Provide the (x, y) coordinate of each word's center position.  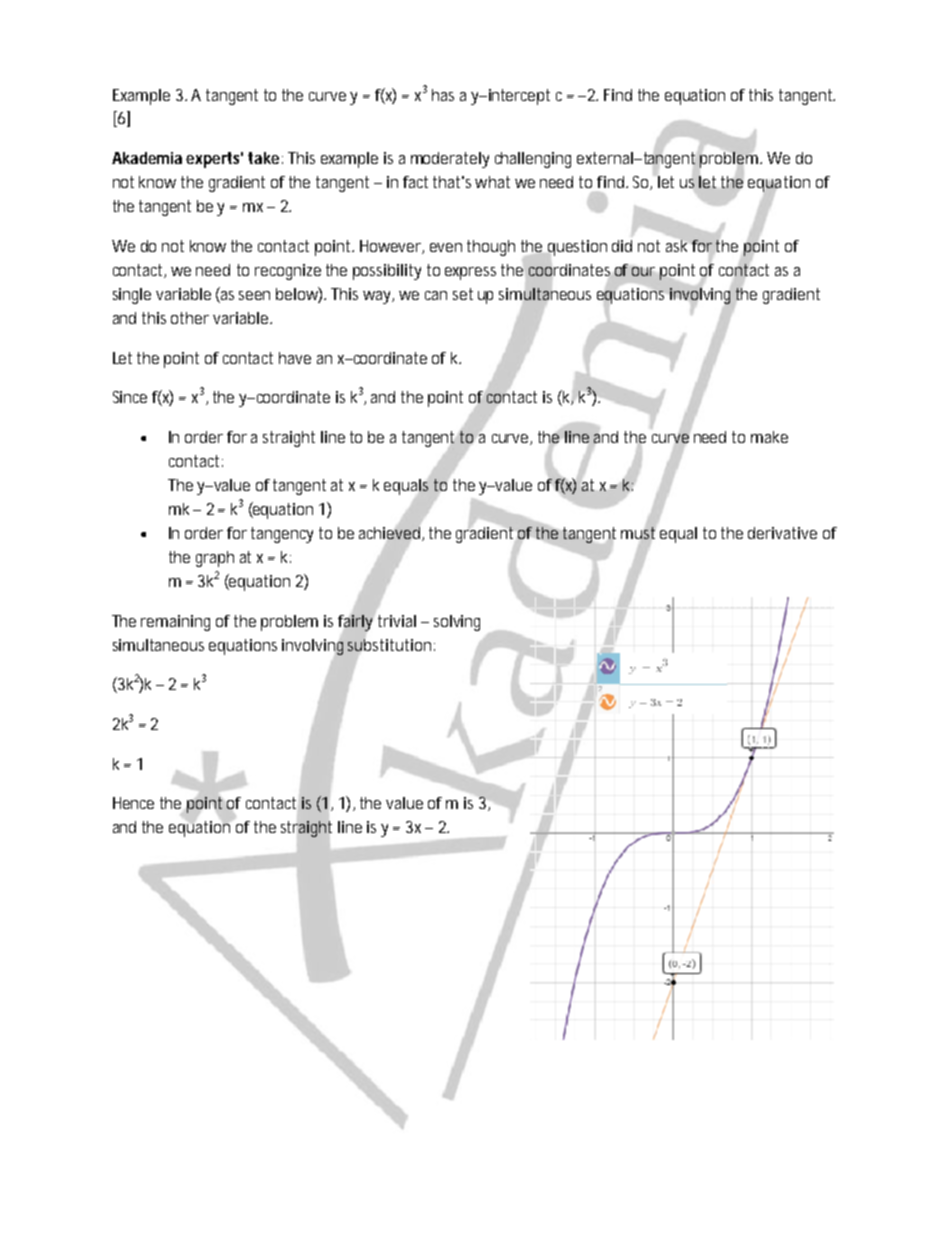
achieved (389, 532)
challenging (533, 160)
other (190, 318)
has (443, 95)
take (263, 158)
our (643, 271)
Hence (133, 803)
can (436, 295)
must (638, 533)
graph (215, 559)
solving (457, 623)
